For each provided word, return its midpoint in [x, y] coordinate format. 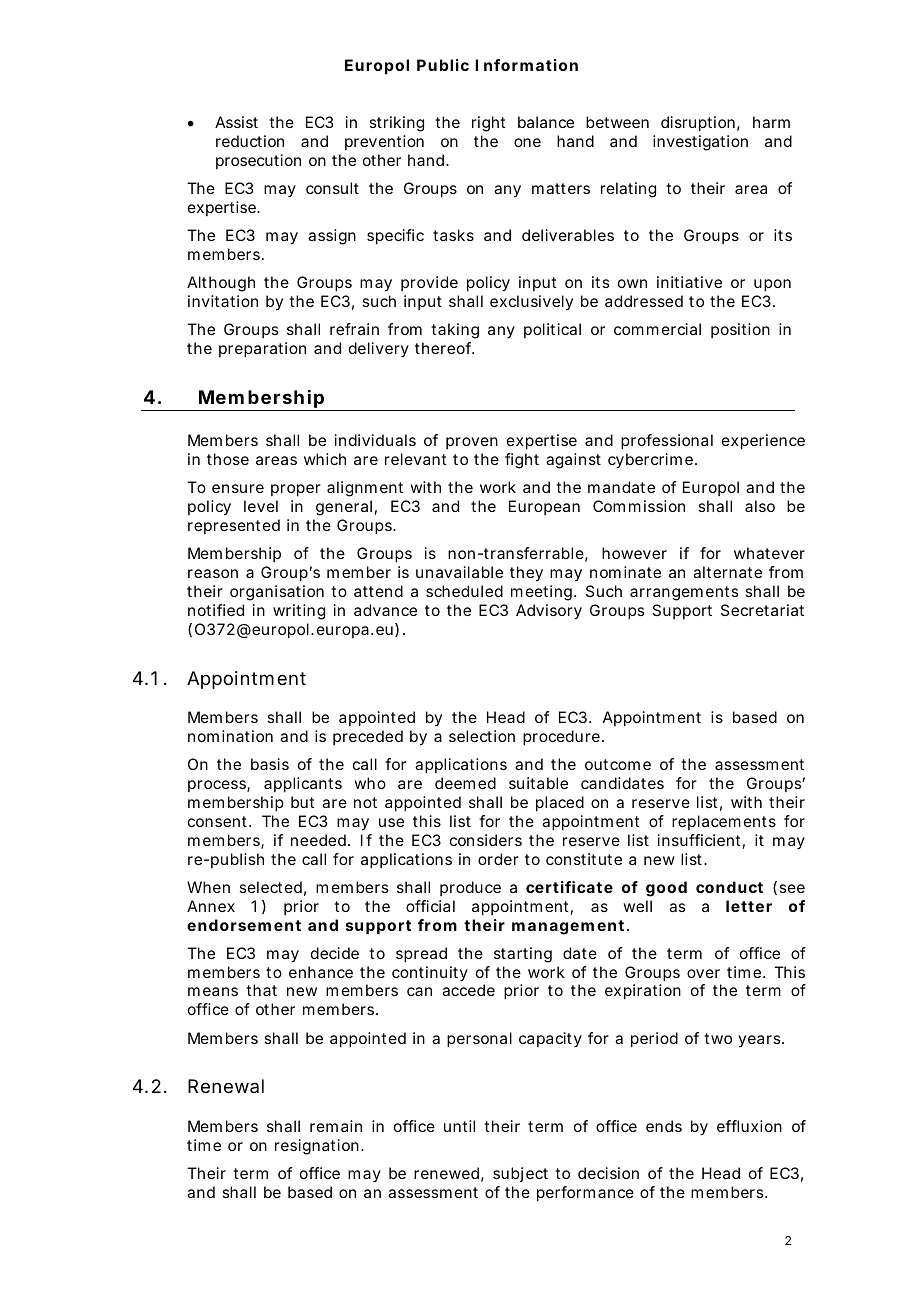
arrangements [684, 593]
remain [336, 1126]
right [489, 124]
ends [664, 1126]
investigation [700, 143]
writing [299, 612]
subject [520, 1174]
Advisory [549, 612]
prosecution [258, 161]
